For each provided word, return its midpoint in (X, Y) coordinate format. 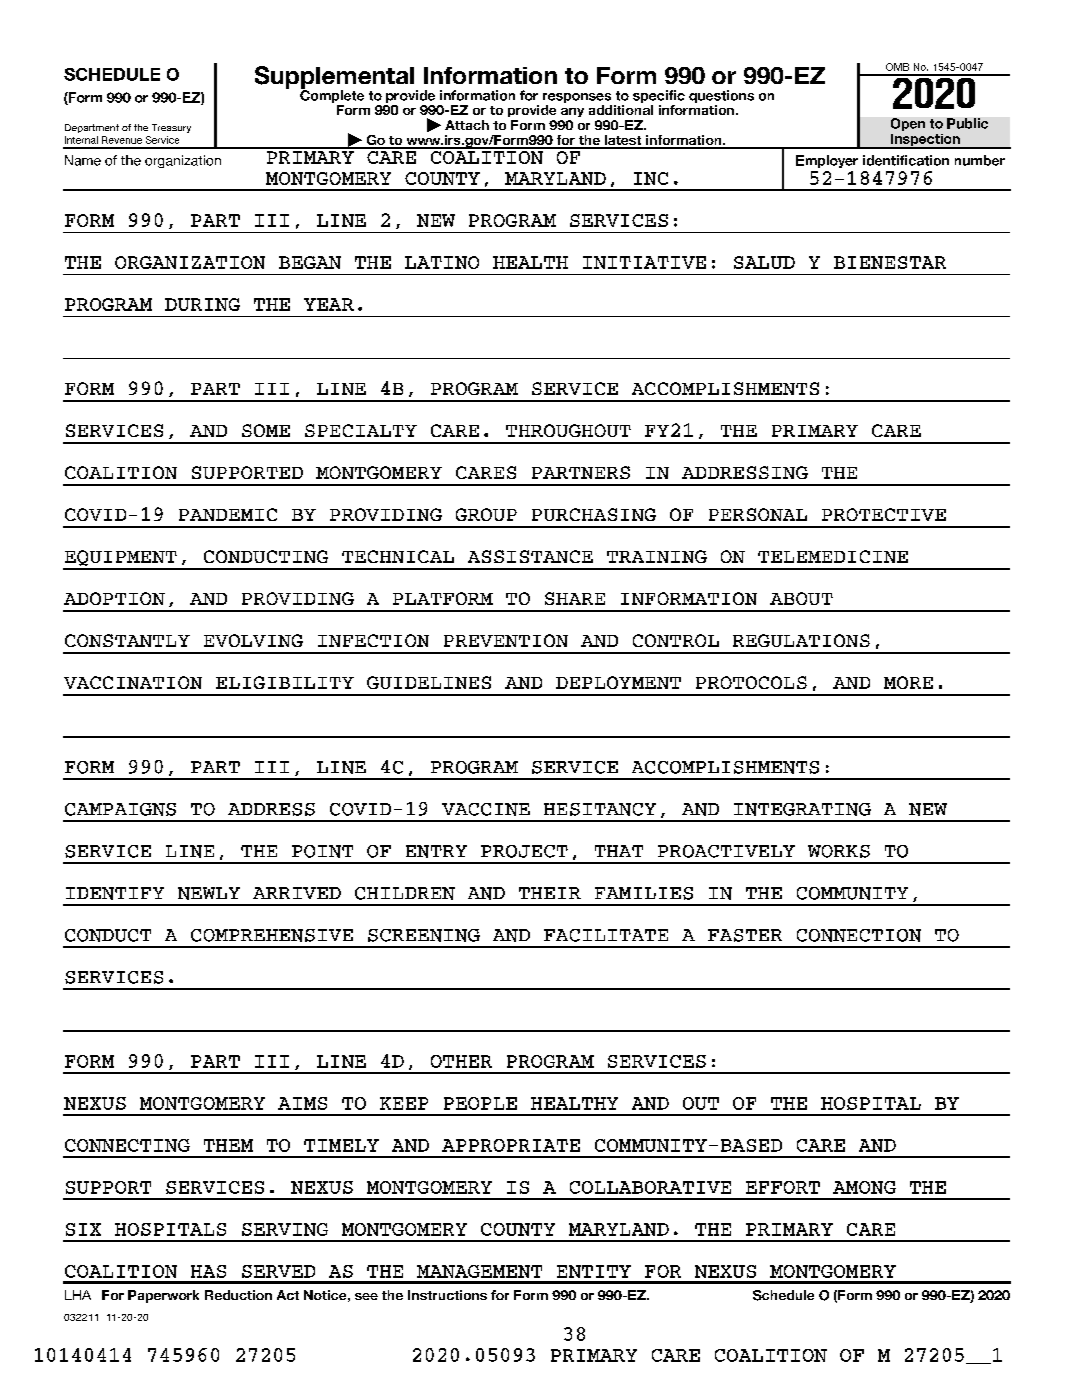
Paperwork (163, 1296)
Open (908, 124)
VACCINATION (133, 682)
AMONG (864, 1187)
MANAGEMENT (479, 1271)
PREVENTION (506, 640)
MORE (908, 682)
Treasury (171, 128)
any (572, 112)
